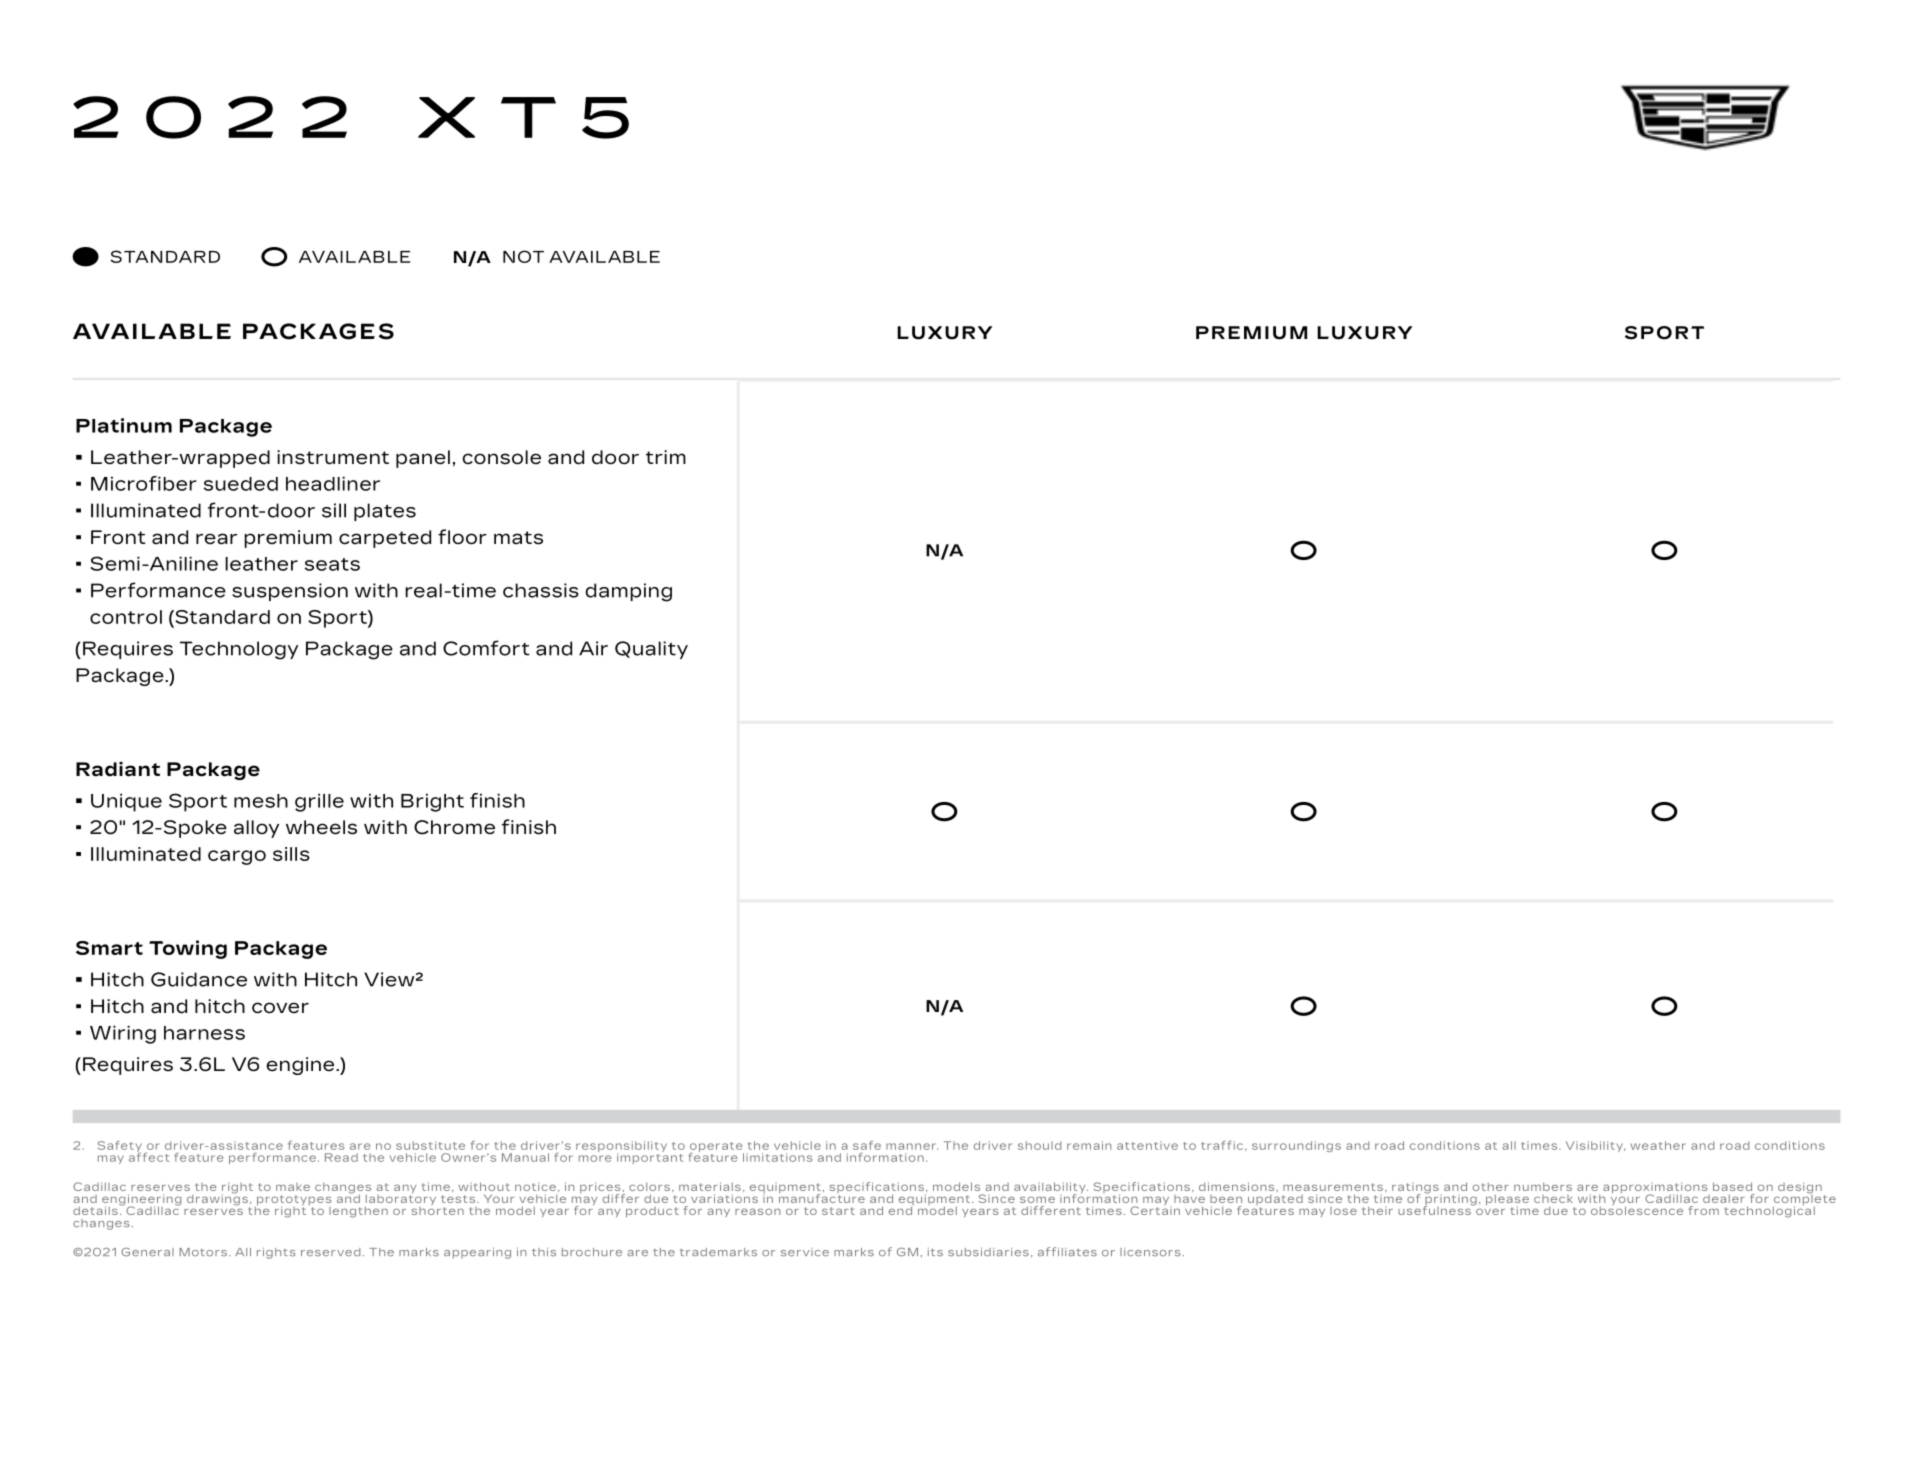 The width and height of the document is (1918, 1482). Describe the element at coordinates (1658, 1145) in the document. I see `weather` at that location.
